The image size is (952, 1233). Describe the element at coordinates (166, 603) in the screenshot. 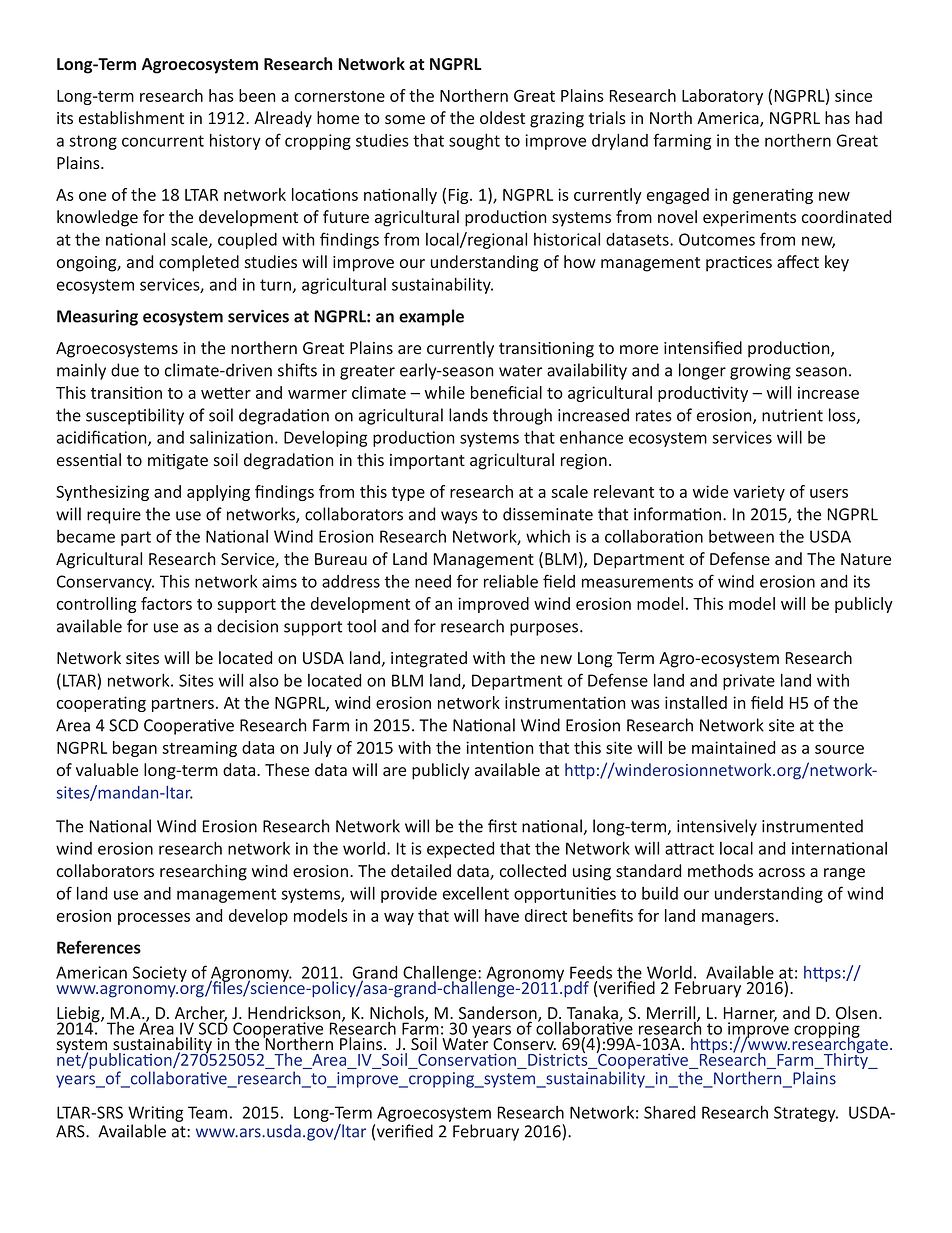

I see `factors` at that location.
